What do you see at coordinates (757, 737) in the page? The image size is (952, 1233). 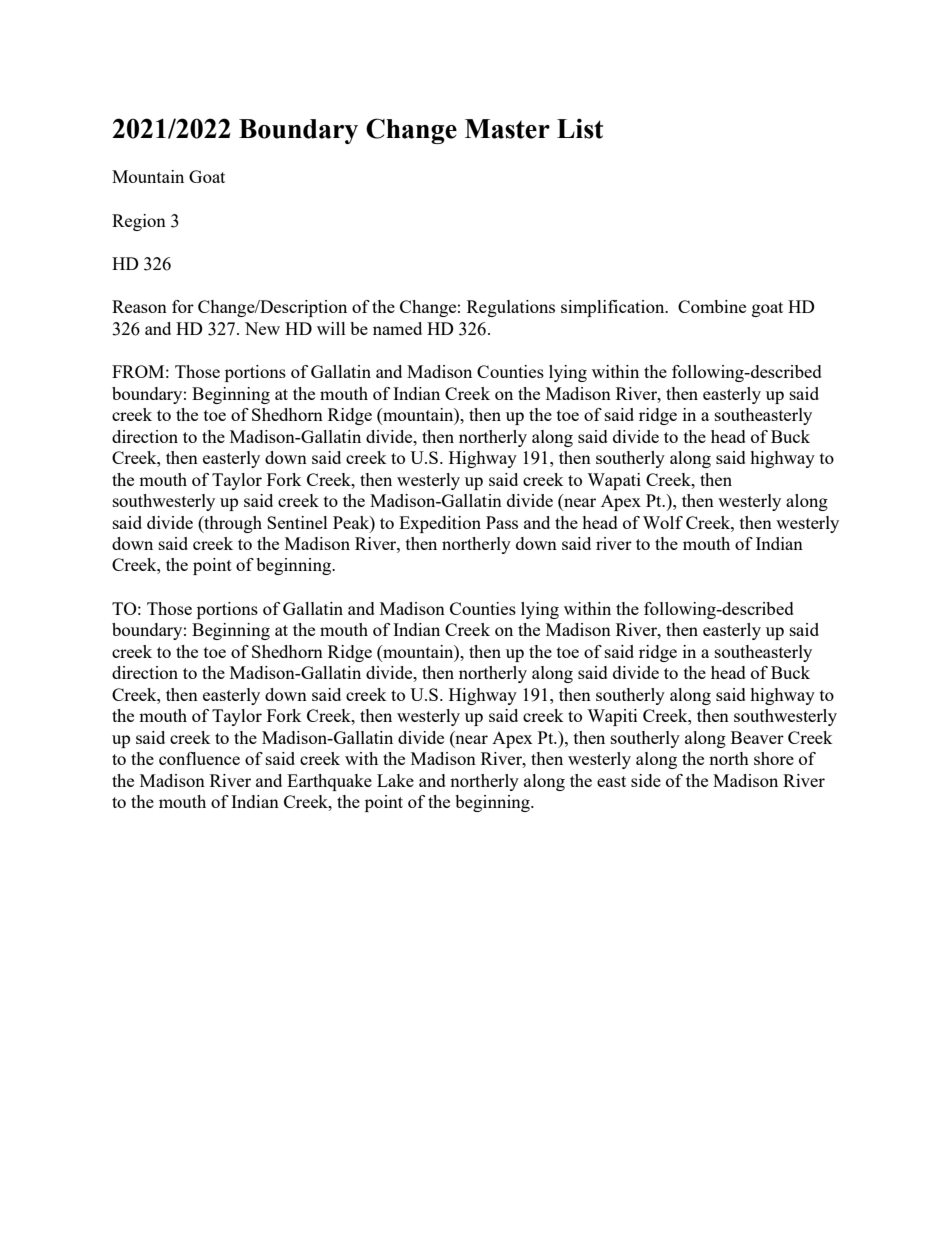 I see `Beaver` at bounding box center [757, 737].
